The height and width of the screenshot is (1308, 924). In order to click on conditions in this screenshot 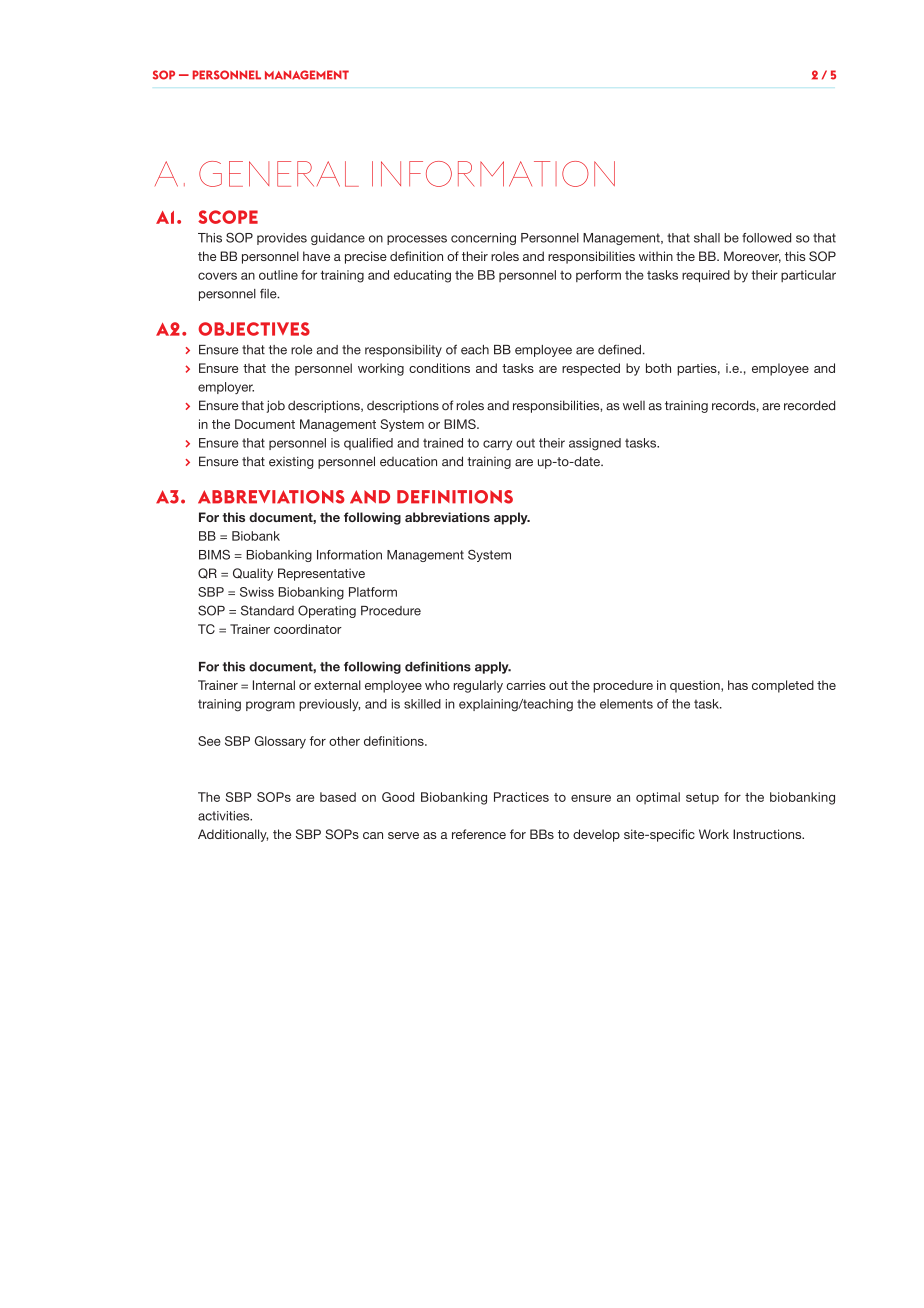, I will do `click(439, 368)`.
